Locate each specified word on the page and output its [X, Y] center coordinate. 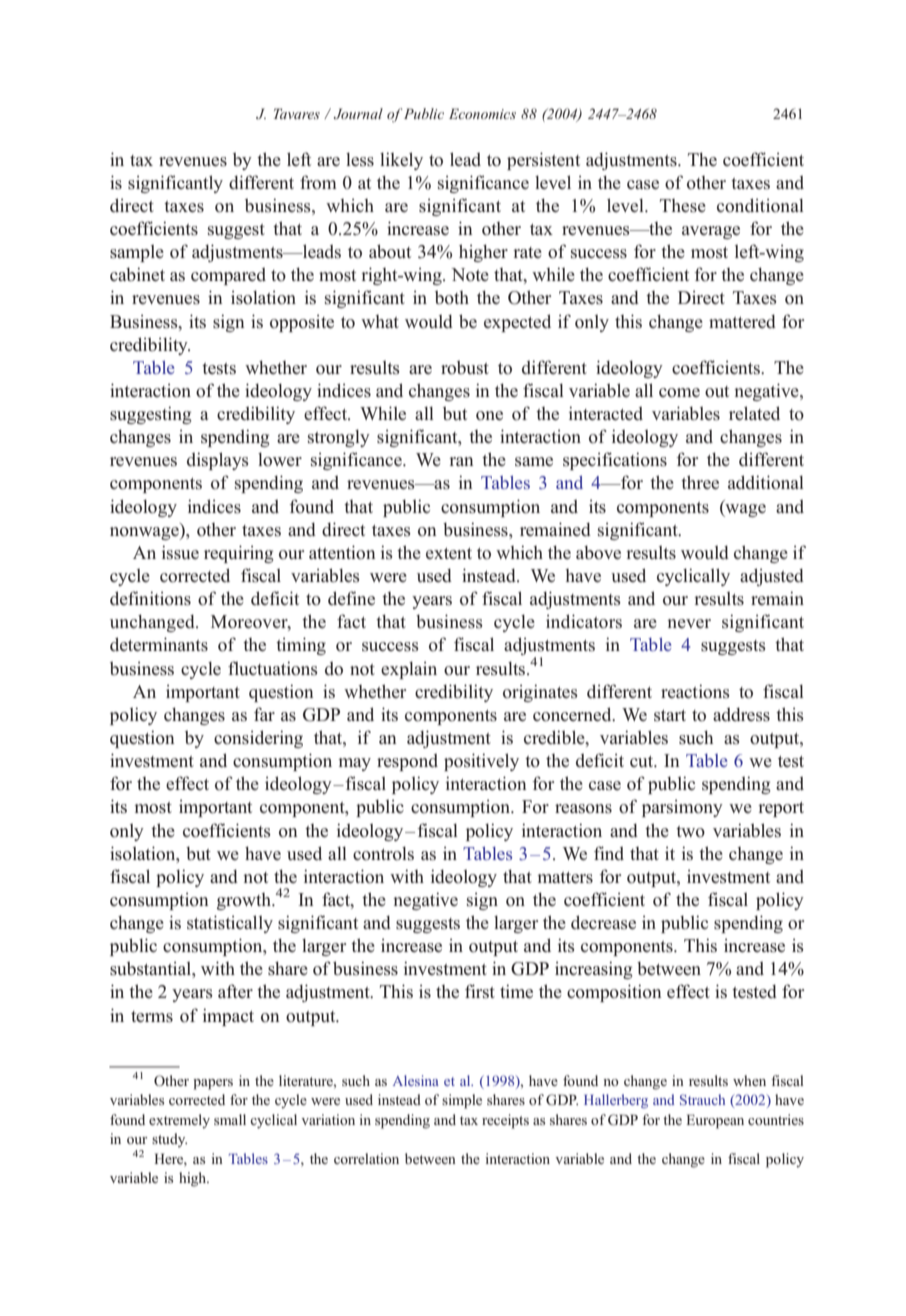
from [318, 182]
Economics [482, 113]
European [715, 1121]
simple [462, 1101]
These [683, 206]
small [230, 1119]
